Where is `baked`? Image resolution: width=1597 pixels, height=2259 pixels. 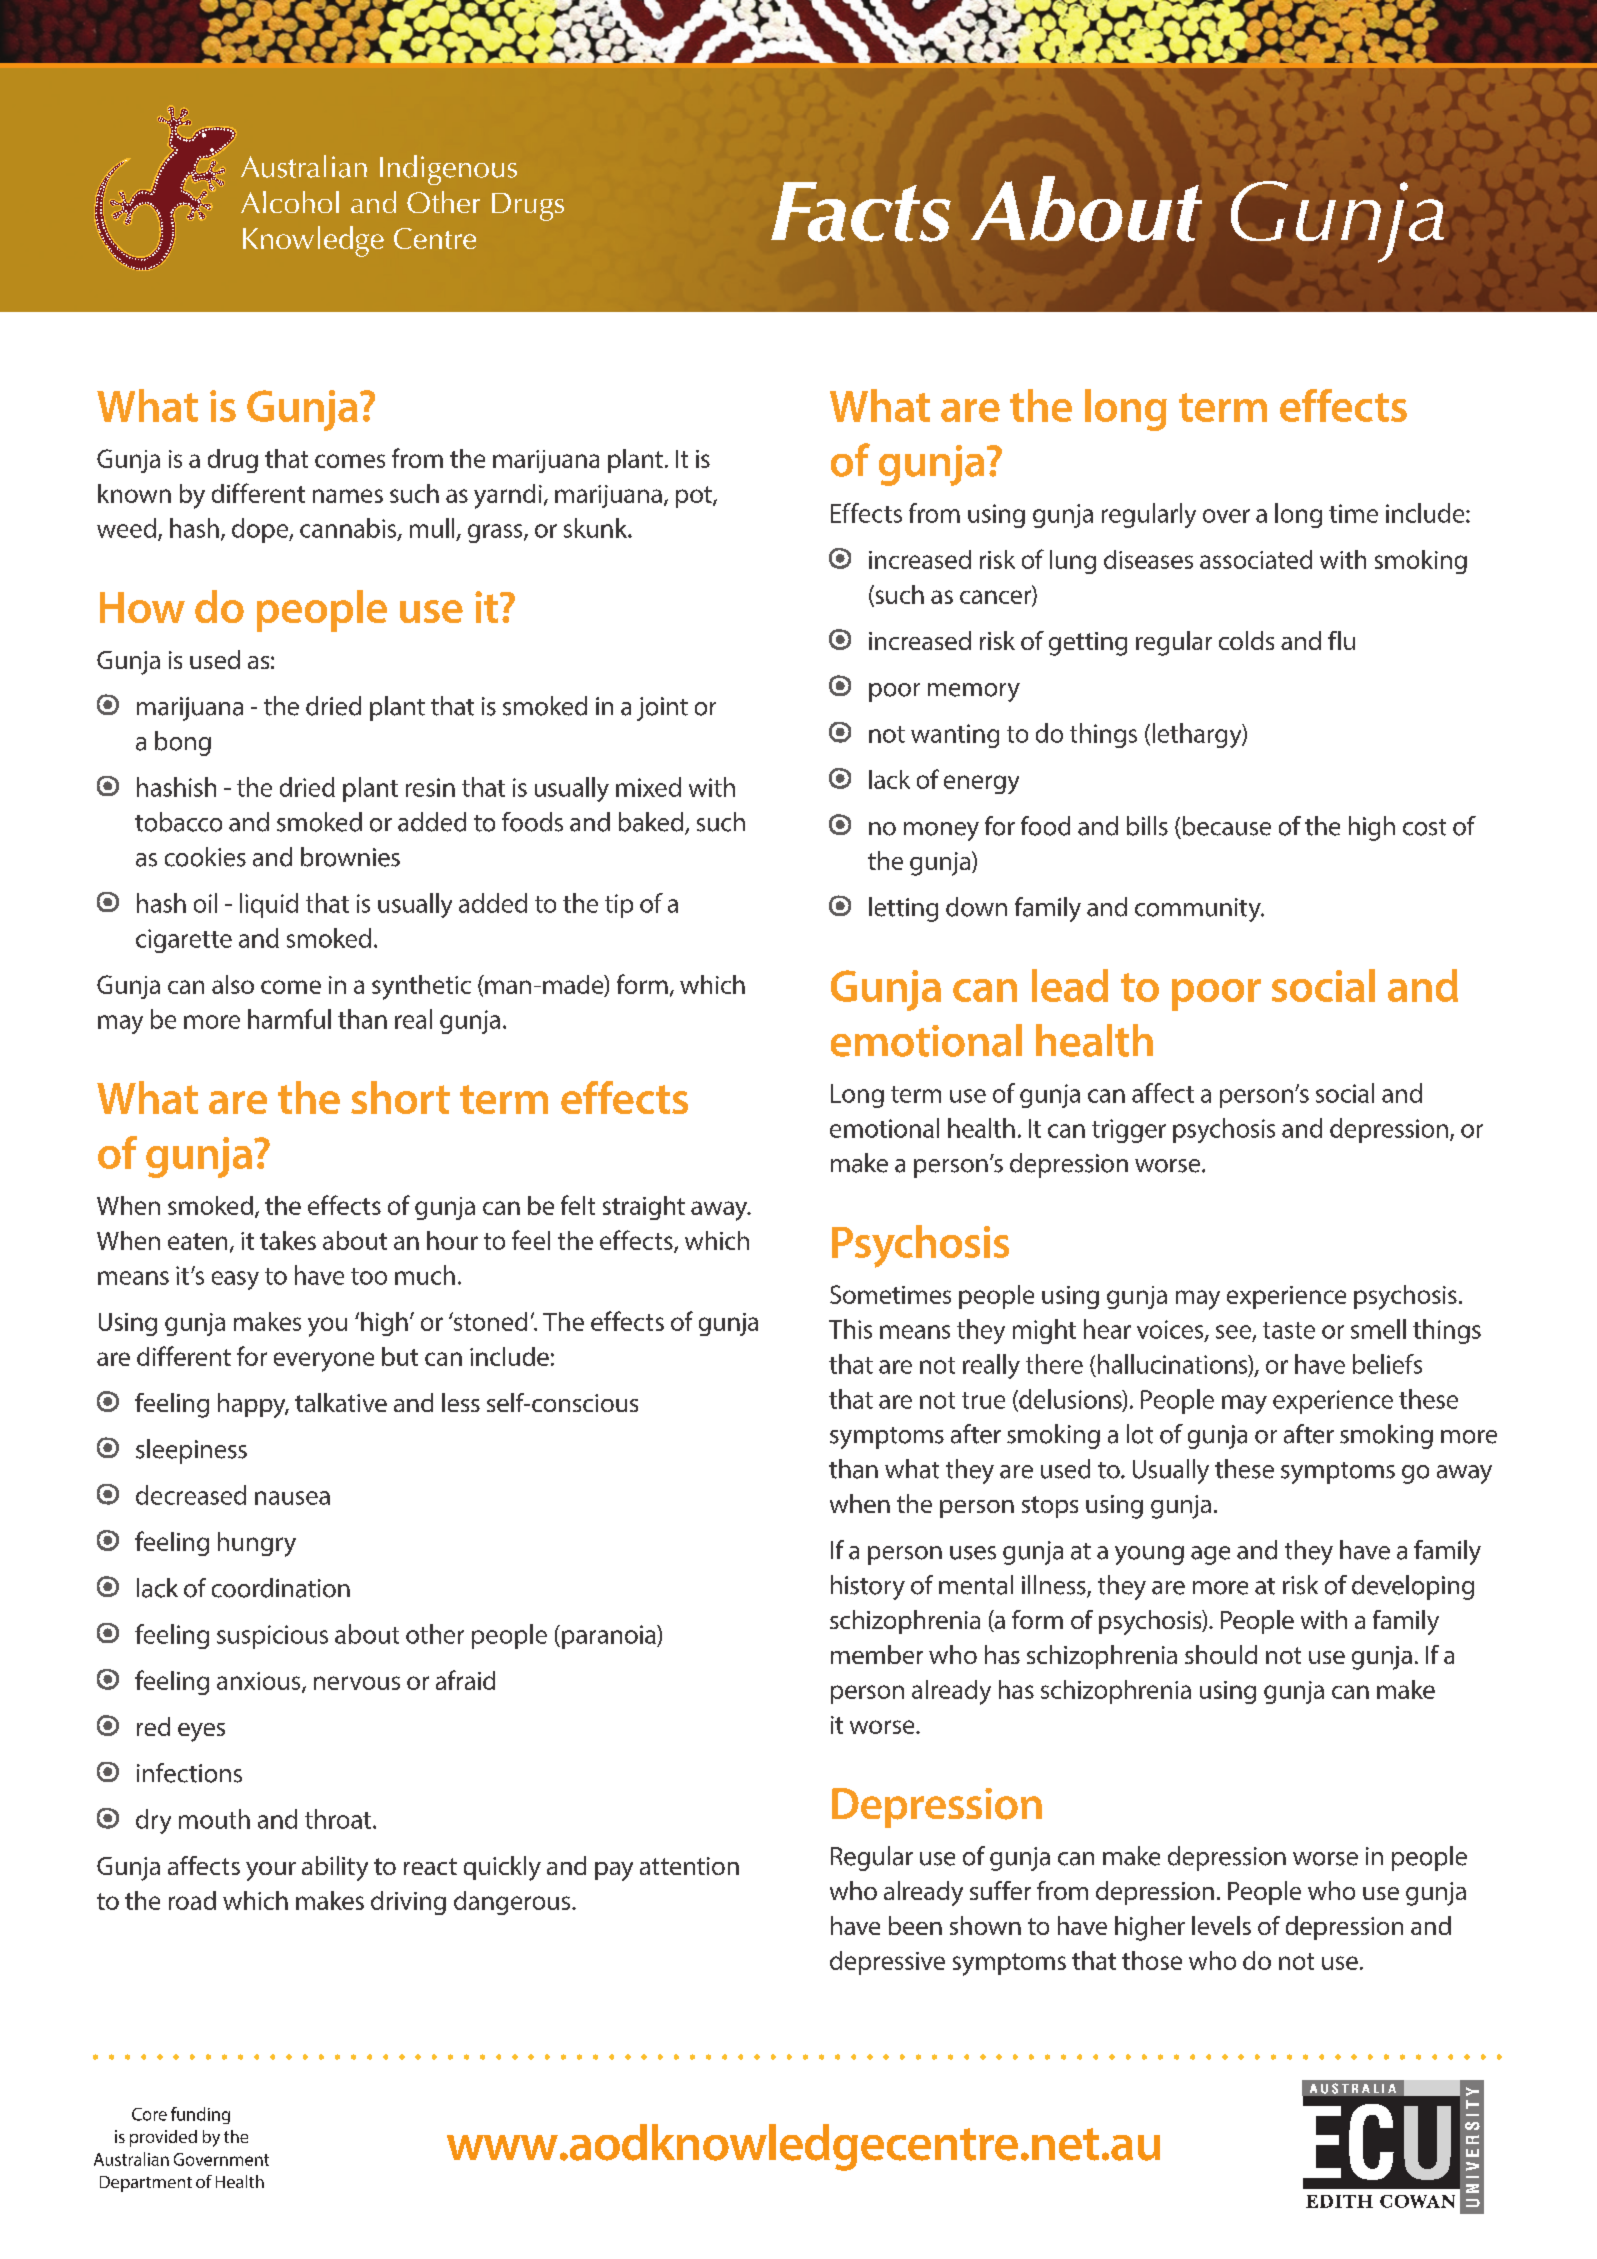 baked is located at coordinates (652, 823).
